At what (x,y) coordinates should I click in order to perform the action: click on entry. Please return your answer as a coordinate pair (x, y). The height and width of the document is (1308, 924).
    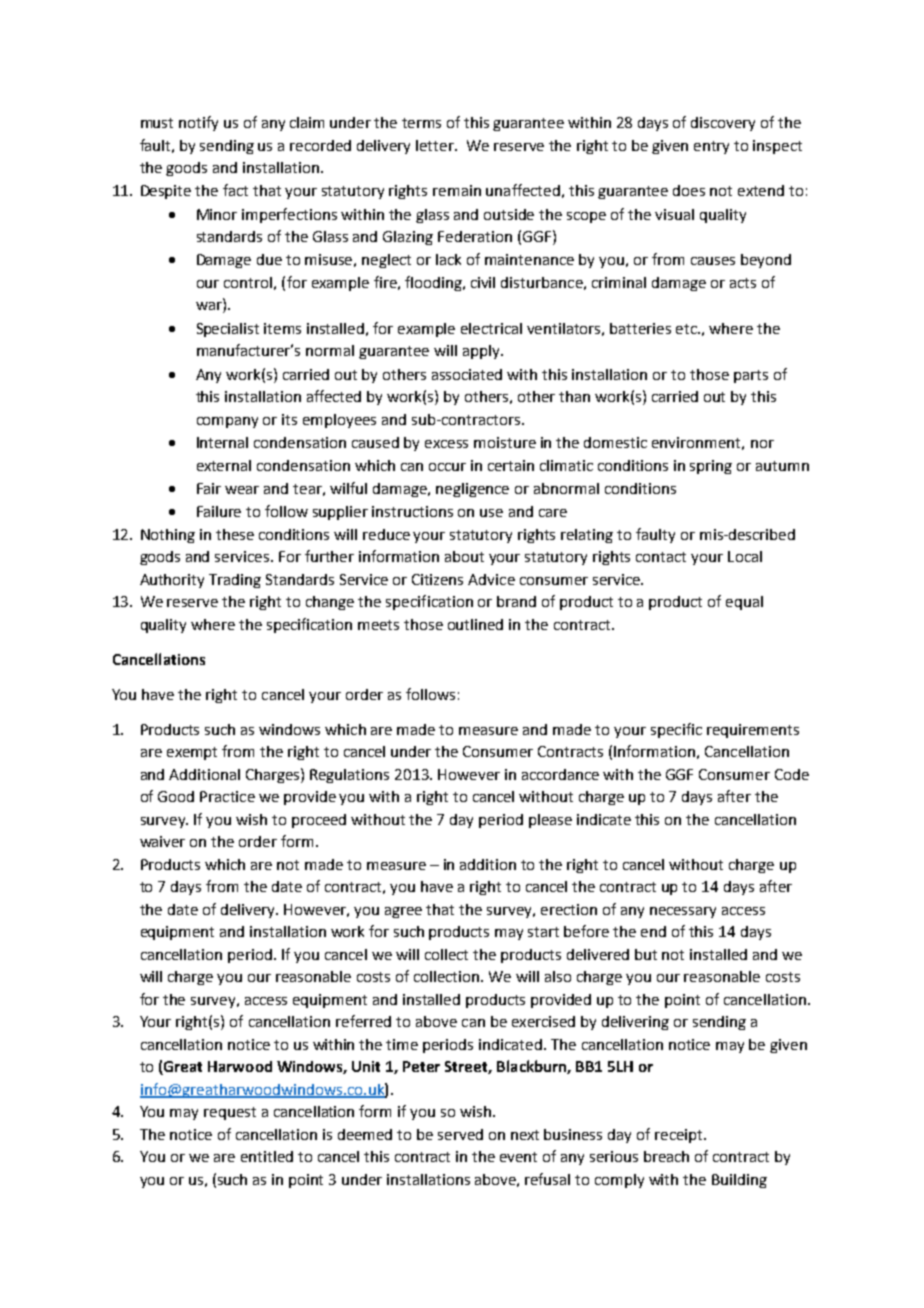
    Looking at the image, I should click on (711, 147).
